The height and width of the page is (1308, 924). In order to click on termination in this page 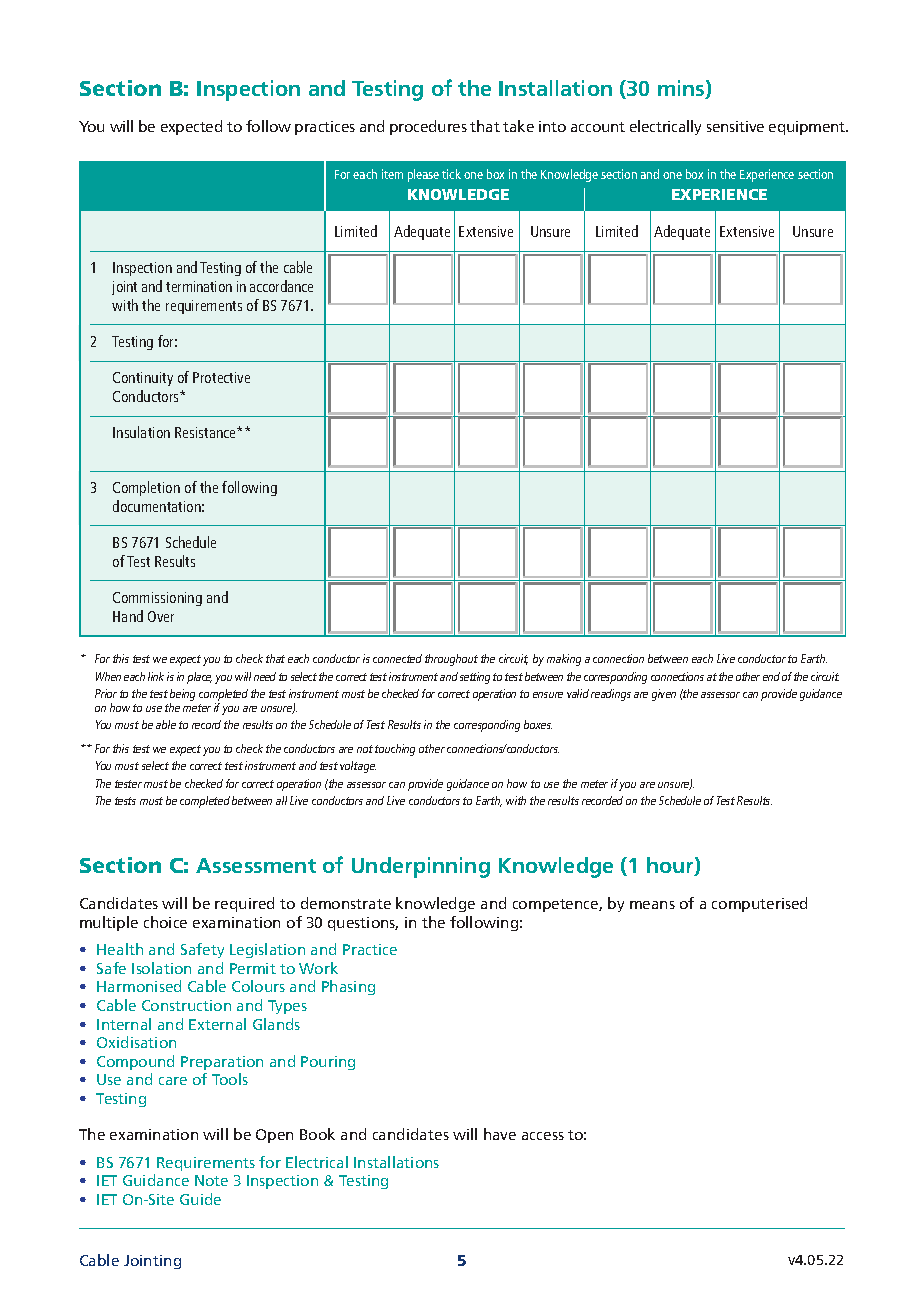, I will do `click(199, 286)`.
